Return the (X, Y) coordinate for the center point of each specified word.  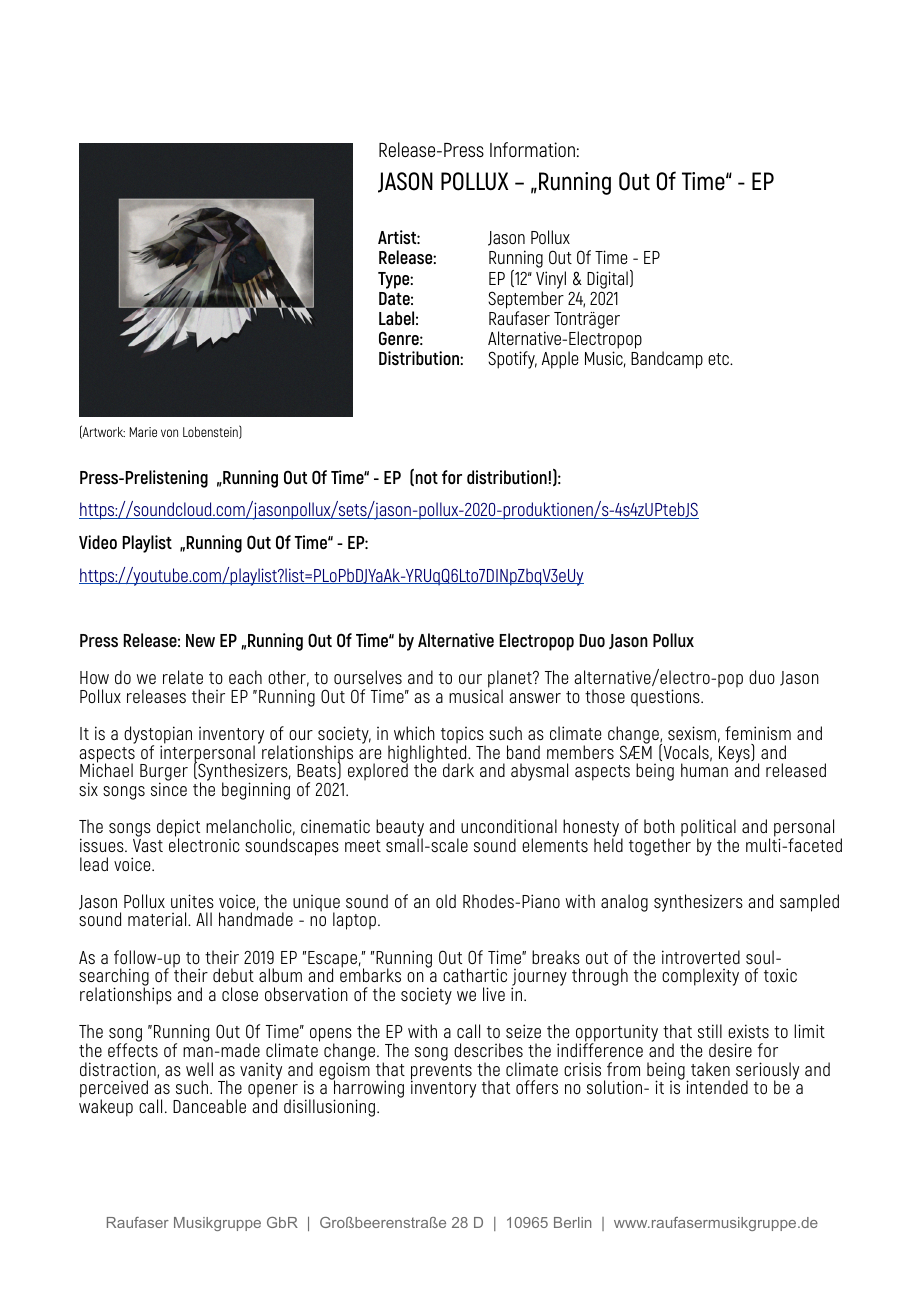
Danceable (209, 1106)
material (158, 919)
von (169, 433)
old (446, 901)
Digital (607, 280)
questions (666, 698)
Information (532, 149)
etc (720, 359)
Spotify (512, 360)
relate (183, 677)
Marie (143, 432)
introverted (701, 957)
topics (463, 736)
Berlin (572, 1222)
